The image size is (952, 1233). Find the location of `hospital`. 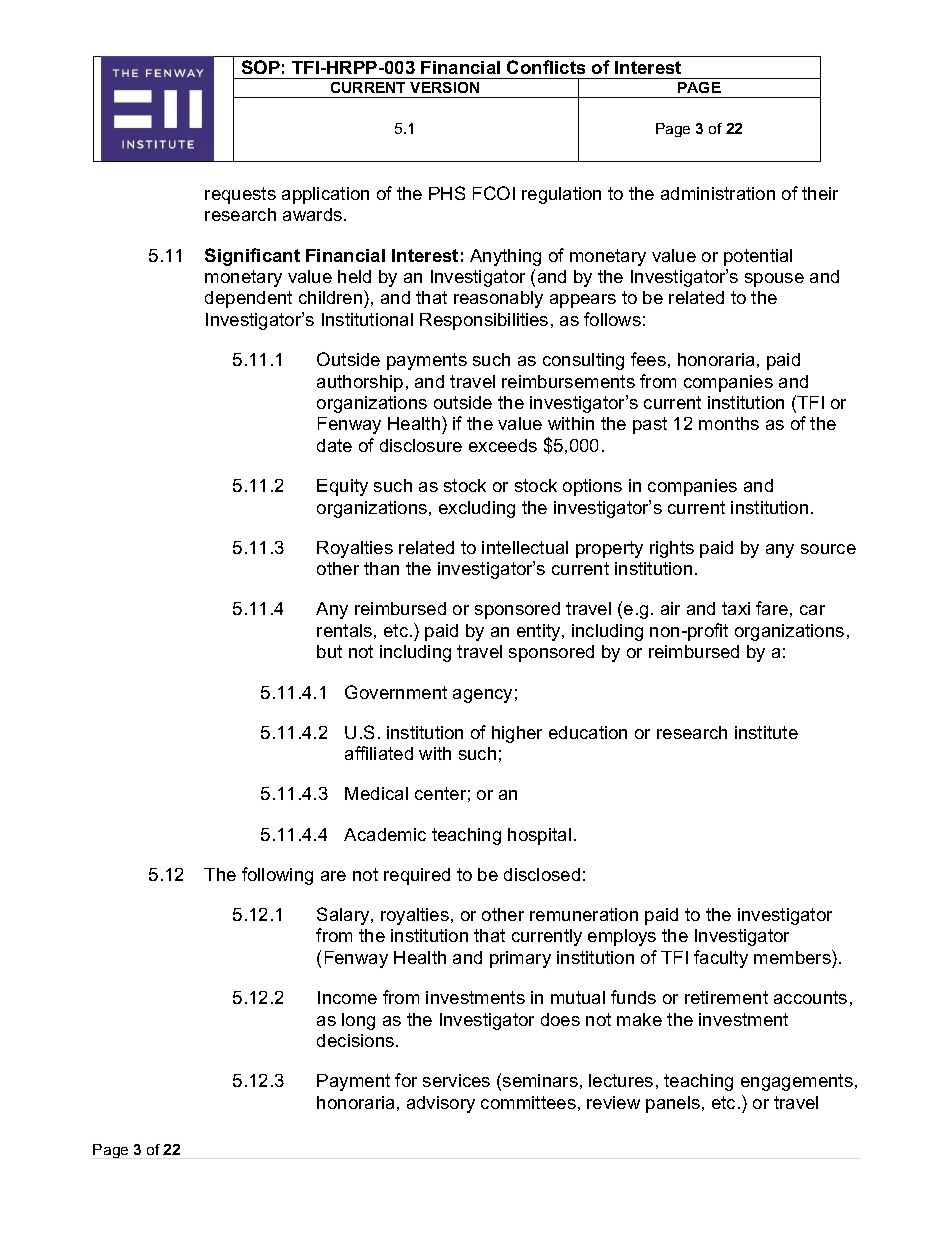

hospital is located at coordinates (539, 836).
